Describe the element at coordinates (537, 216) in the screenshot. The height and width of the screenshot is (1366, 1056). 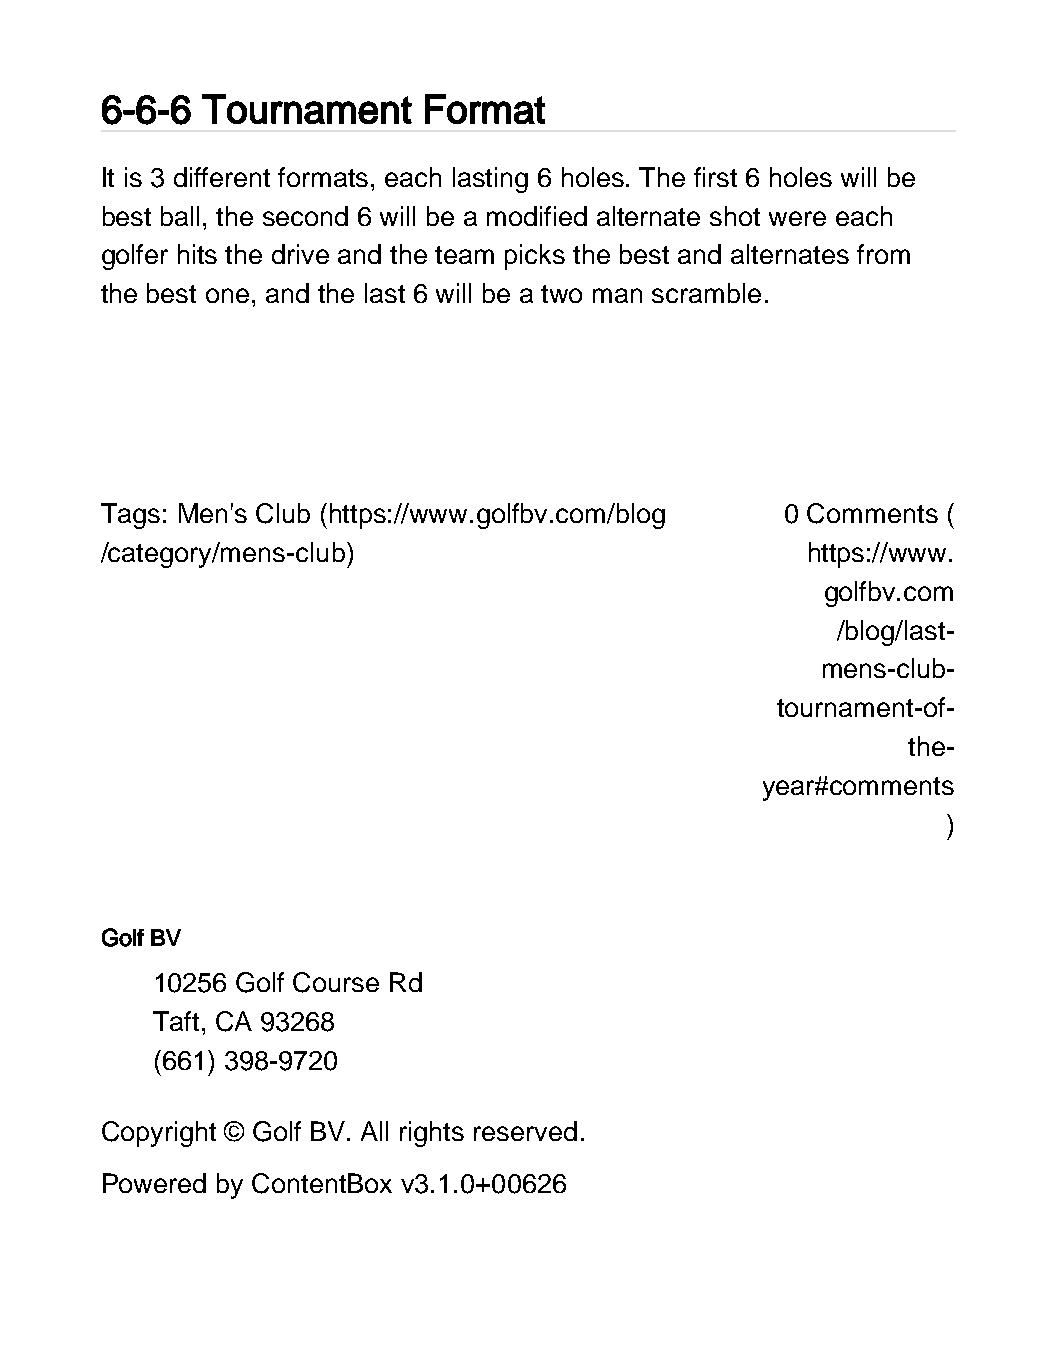
I see `modified` at that location.
